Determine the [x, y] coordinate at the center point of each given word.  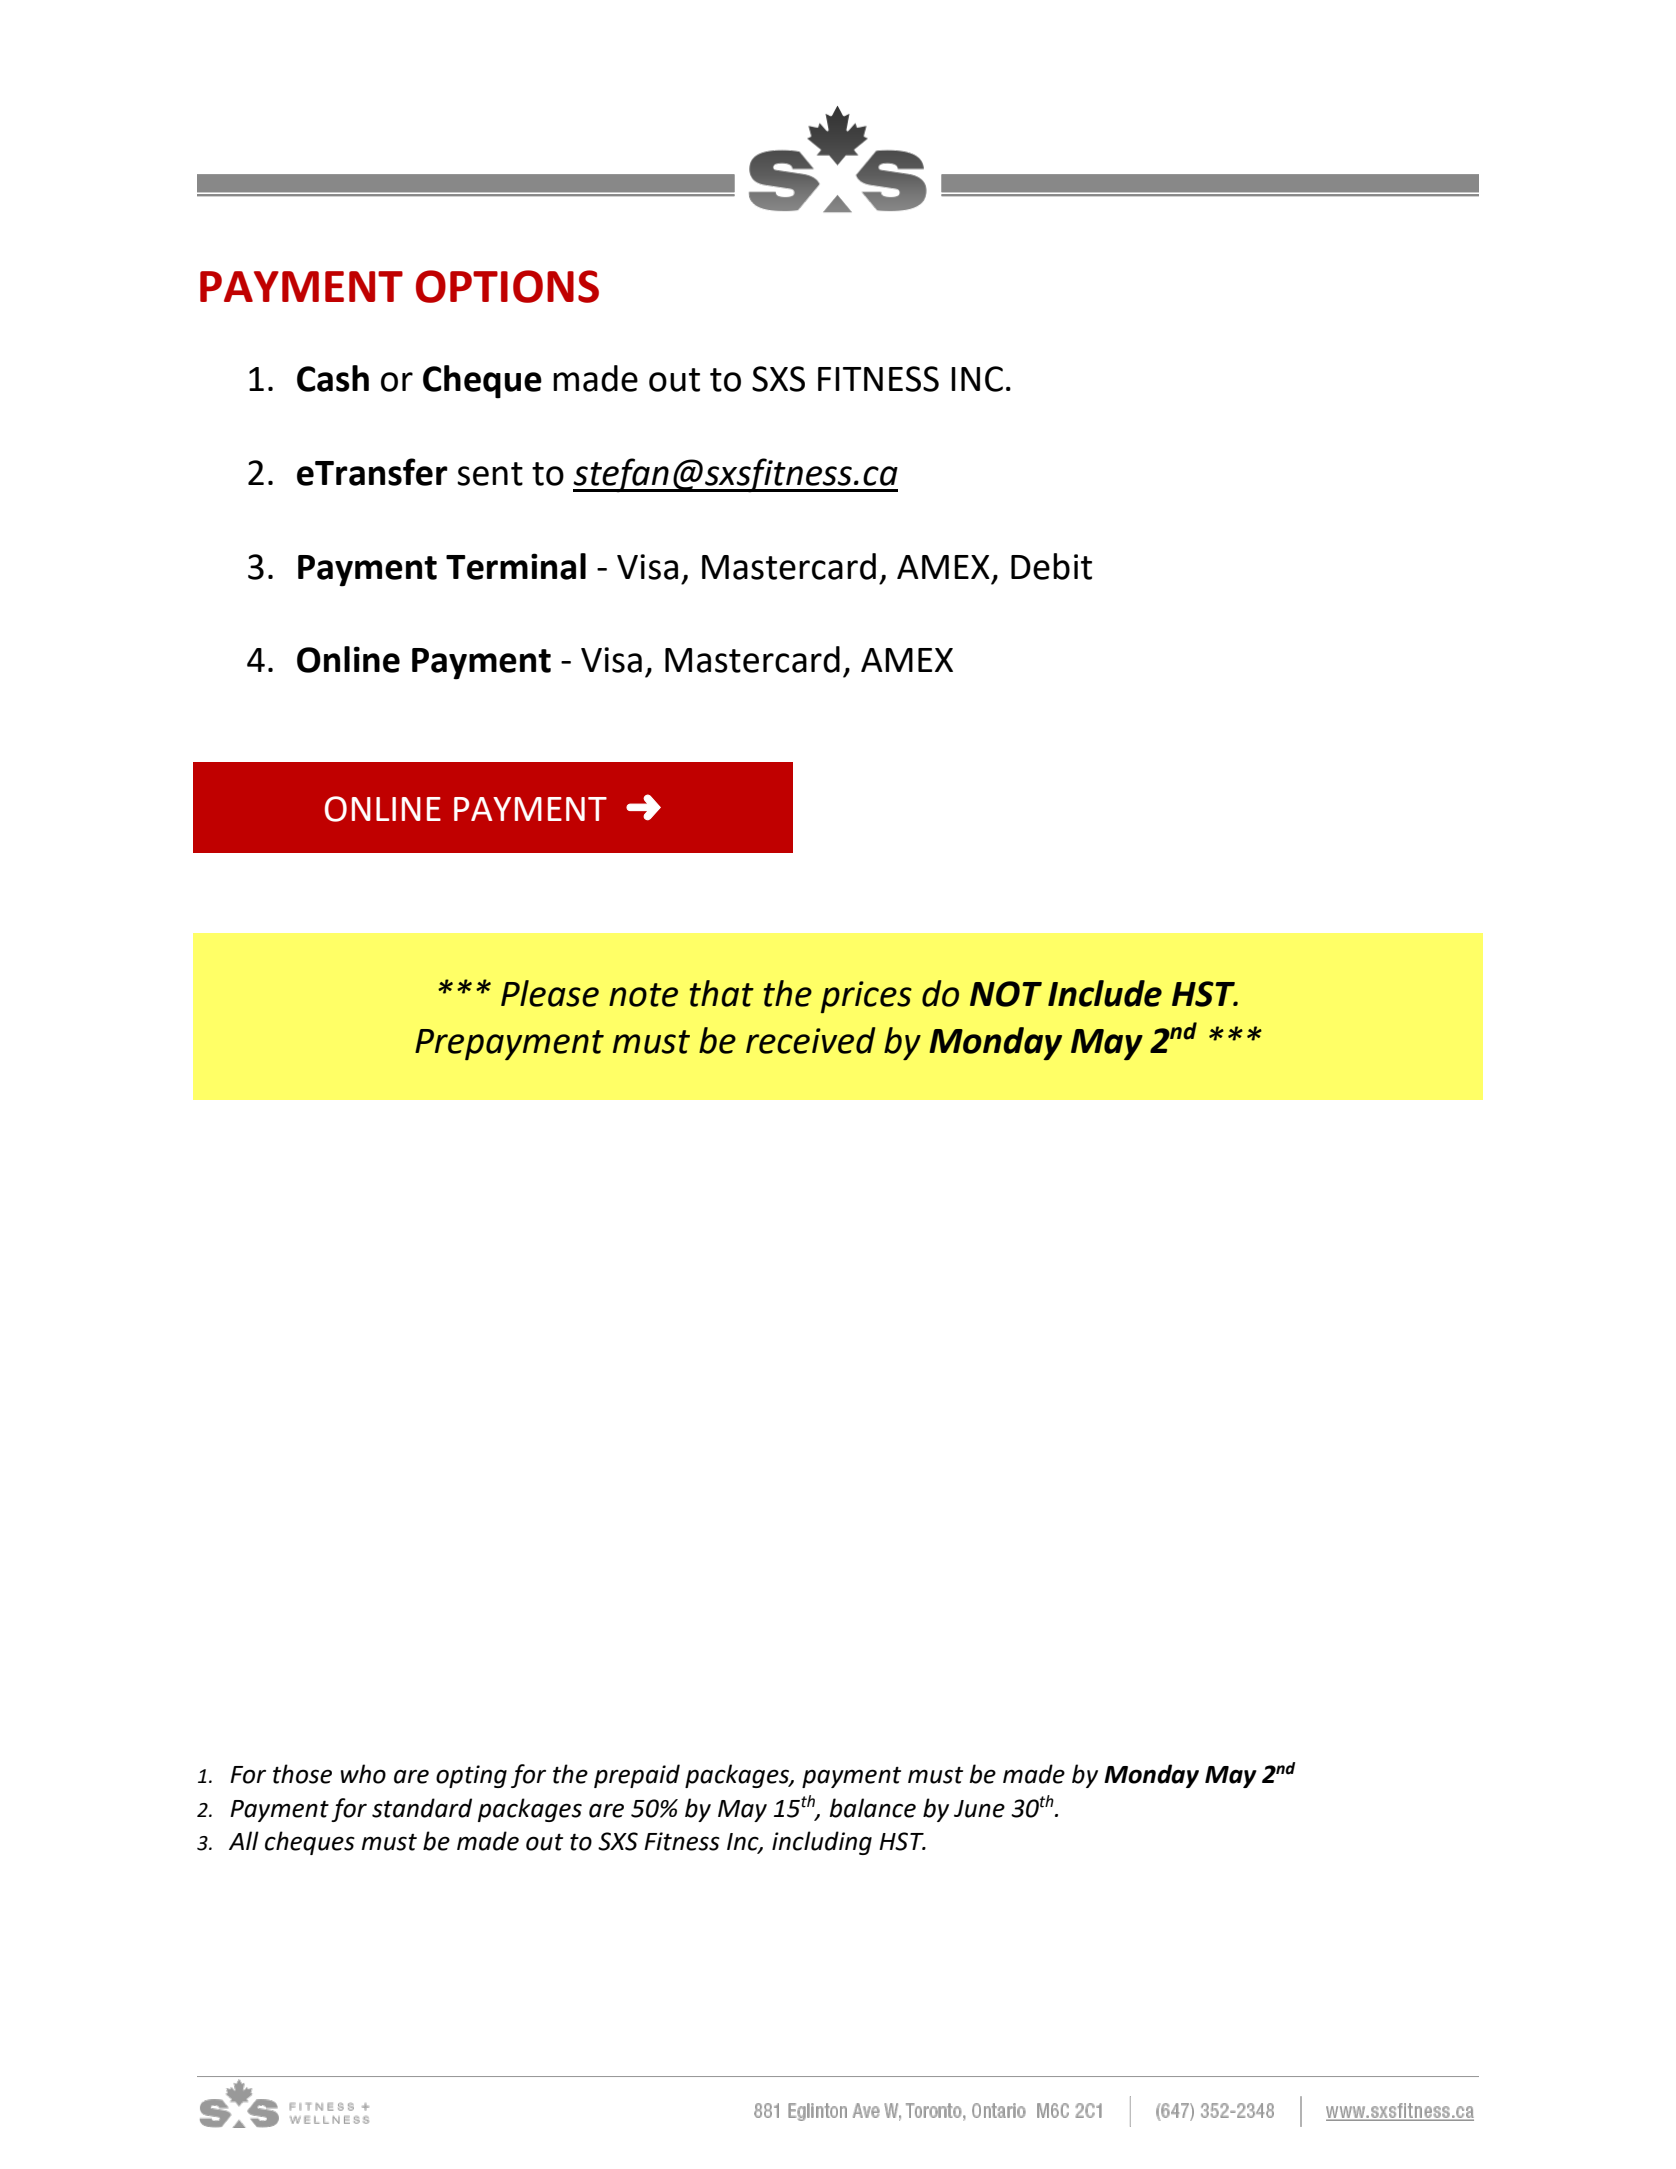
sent [490, 474]
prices [866, 997]
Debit [1051, 566]
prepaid [637, 1776]
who [363, 1774]
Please [550, 993]
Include [1105, 993]
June [979, 1809]
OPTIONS [507, 286]
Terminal [516, 566]
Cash [333, 378]
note [643, 995]
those [302, 1774]
